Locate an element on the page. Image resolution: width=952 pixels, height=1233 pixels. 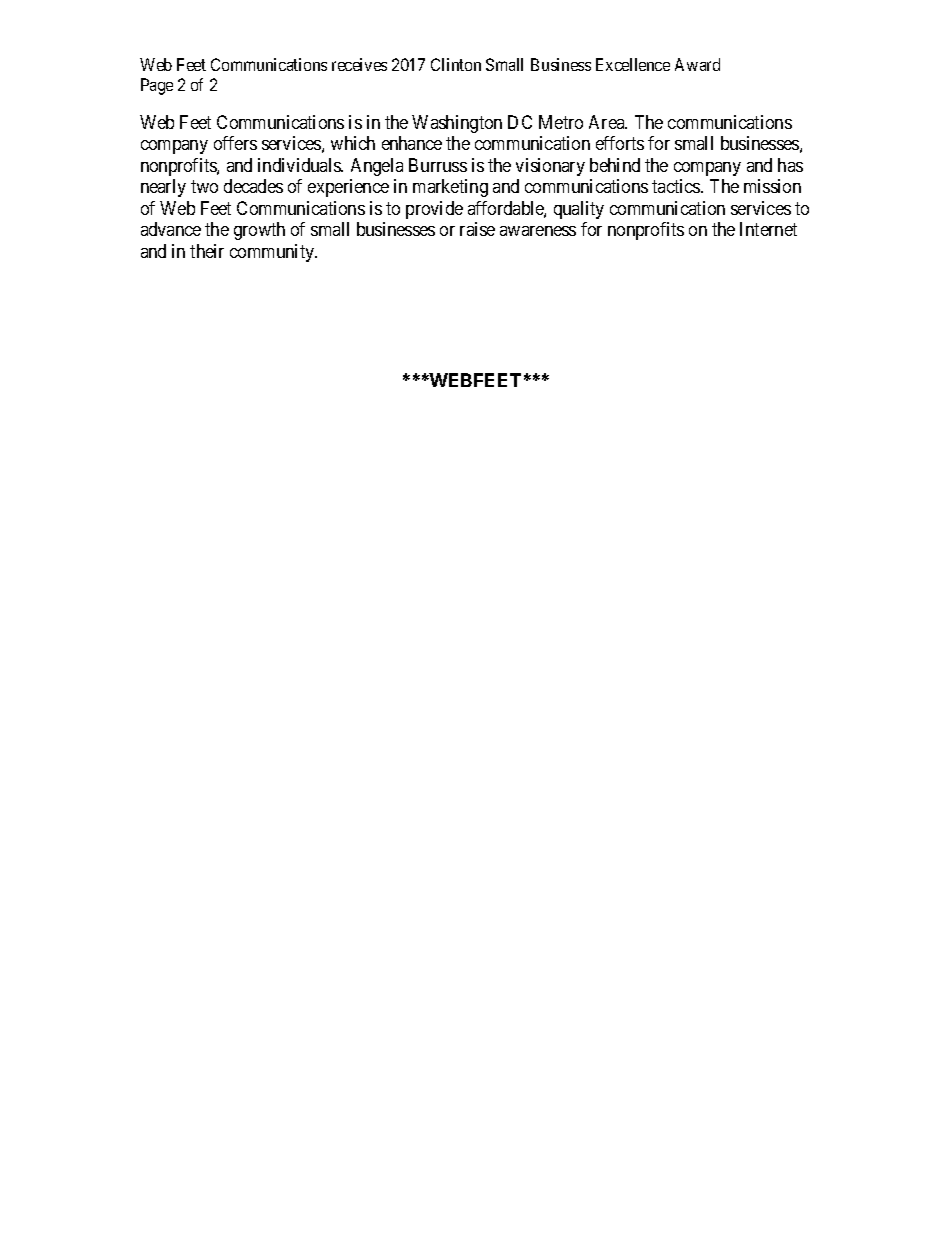
Internet is located at coordinates (768, 229).
